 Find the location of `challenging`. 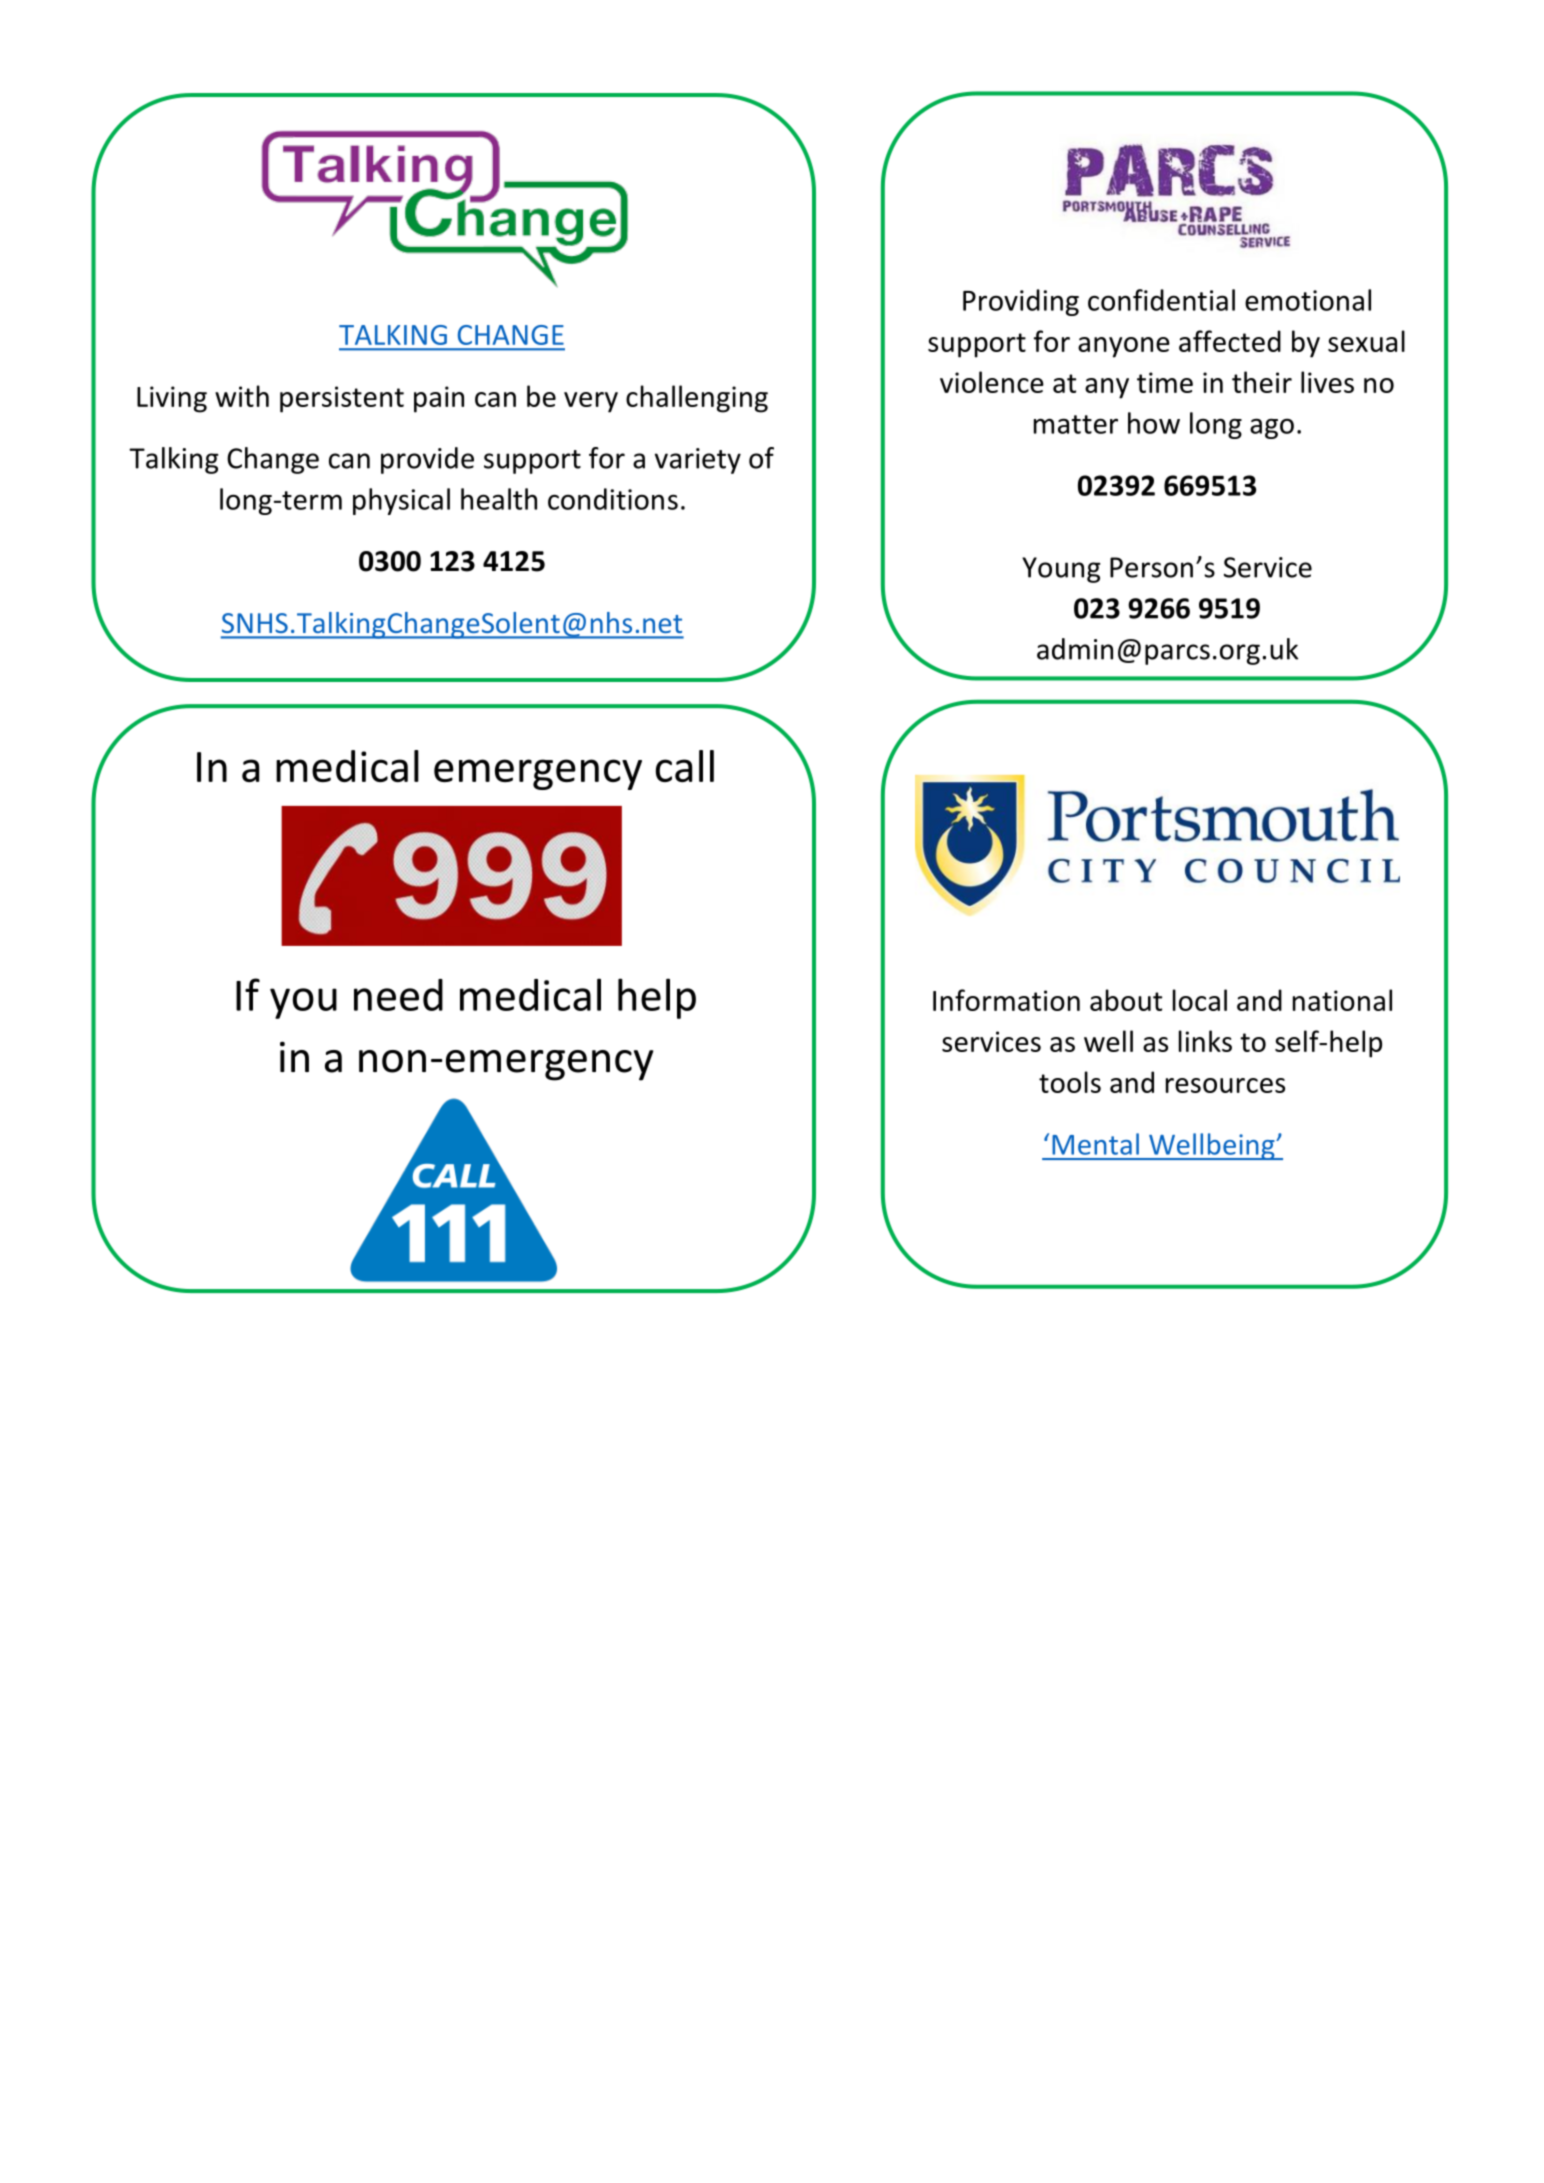

challenging is located at coordinates (697, 399).
